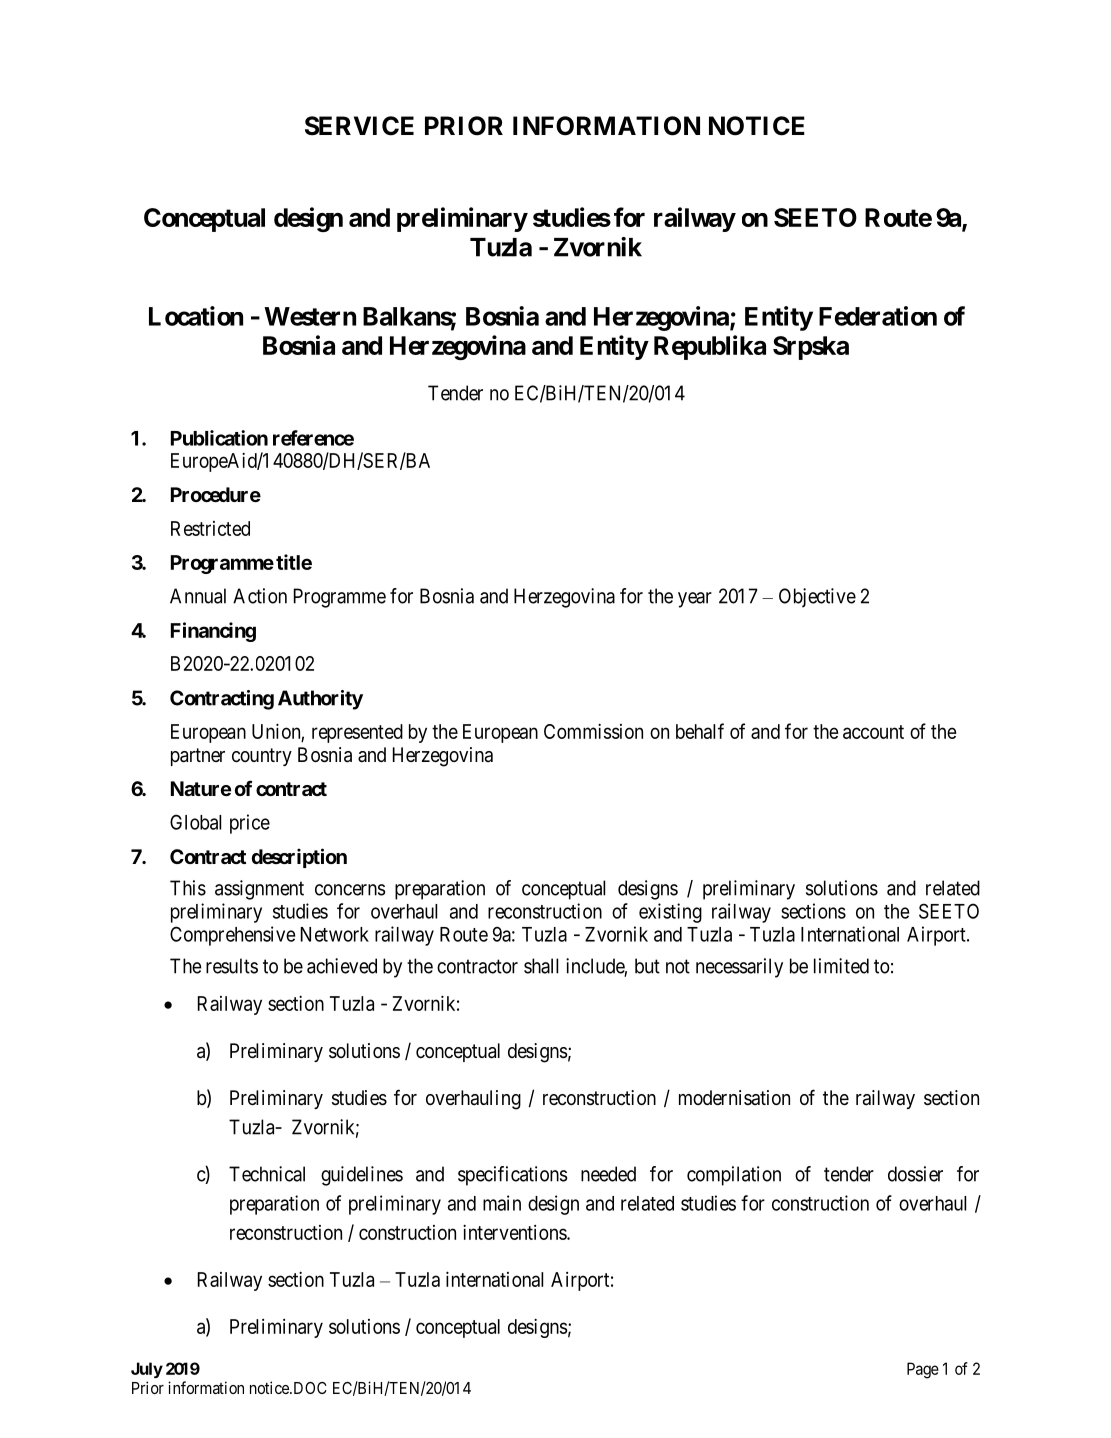 This screenshot has height=1438, width=1111. Describe the element at coordinates (817, 598) in the screenshot. I see `Objective` at that location.
